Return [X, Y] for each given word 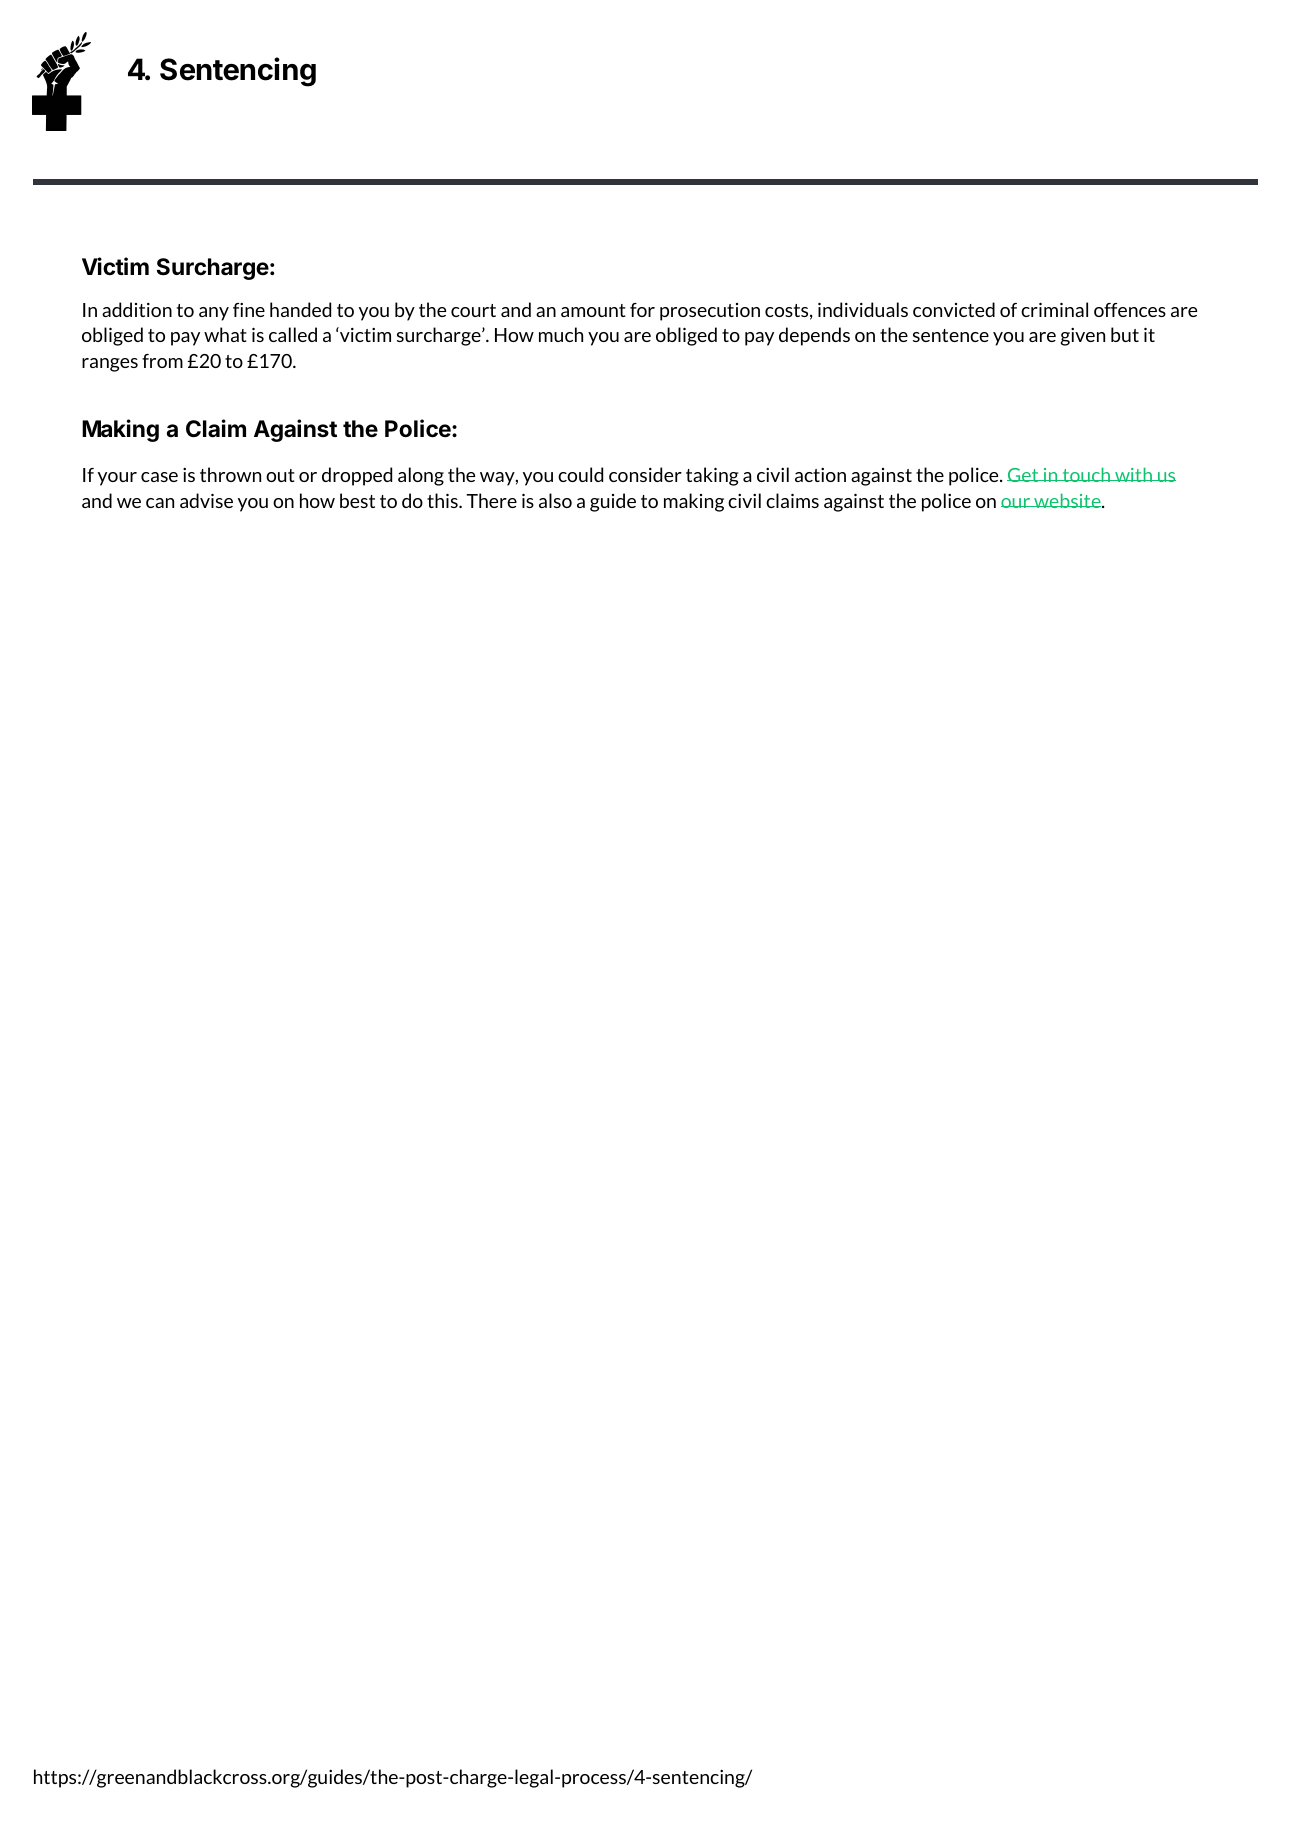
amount [593, 310]
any [214, 314]
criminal [1054, 309]
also [555, 500]
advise [206, 500]
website [1067, 500]
